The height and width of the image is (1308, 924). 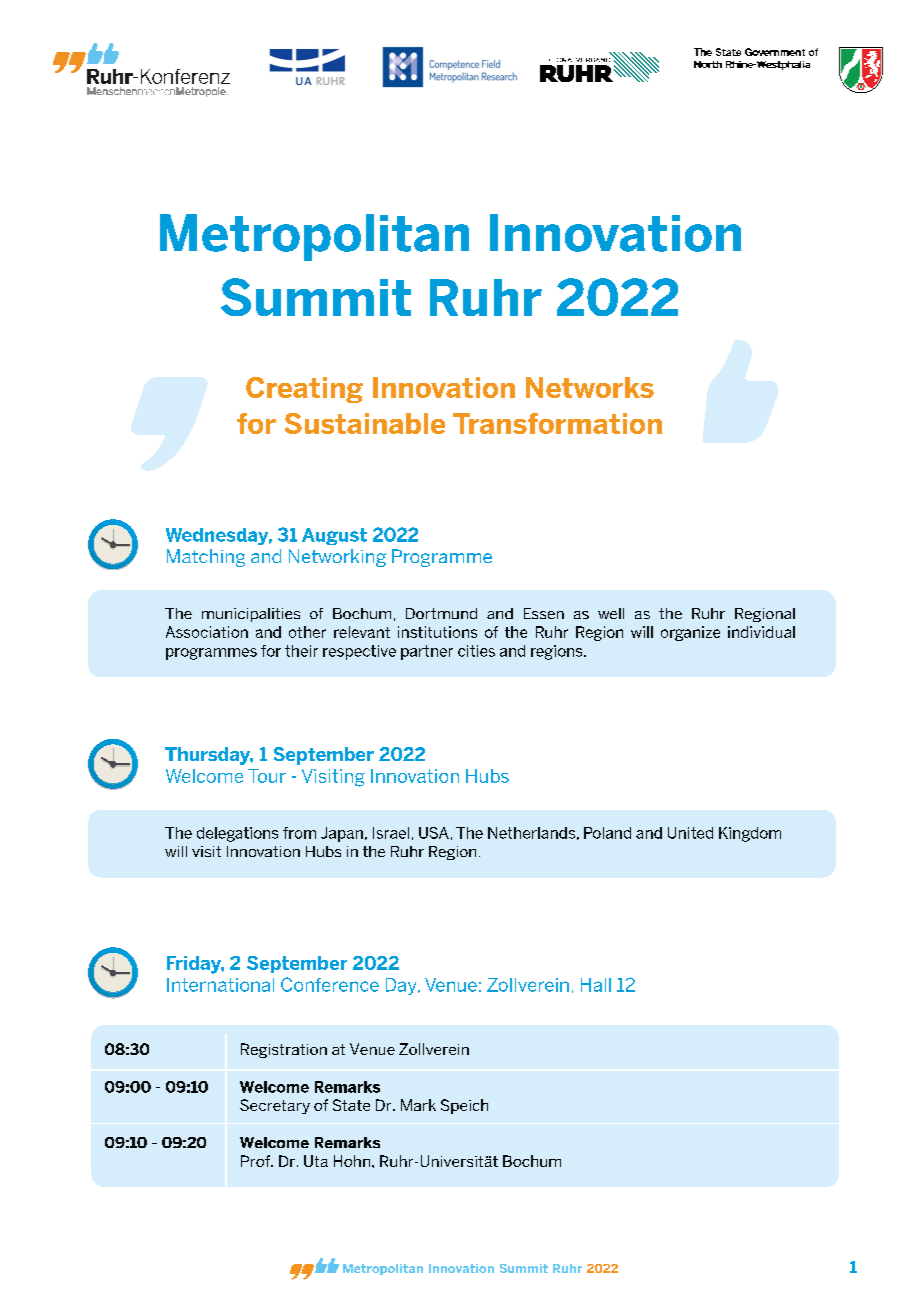 What do you see at coordinates (351, 1105) in the image?
I see `State` at bounding box center [351, 1105].
